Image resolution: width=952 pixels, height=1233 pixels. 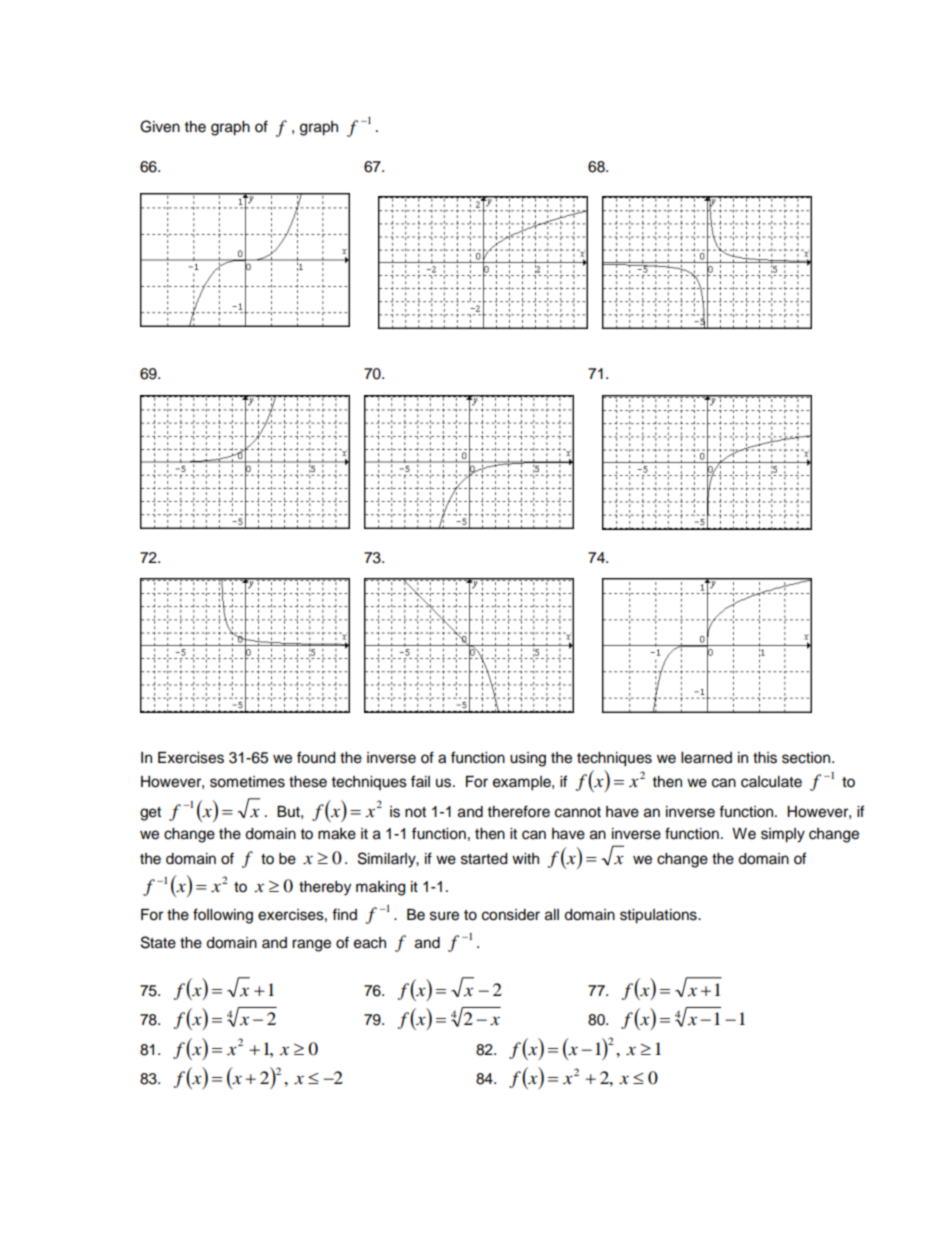 What do you see at coordinates (706, 758) in the image?
I see `learned` at bounding box center [706, 758].
